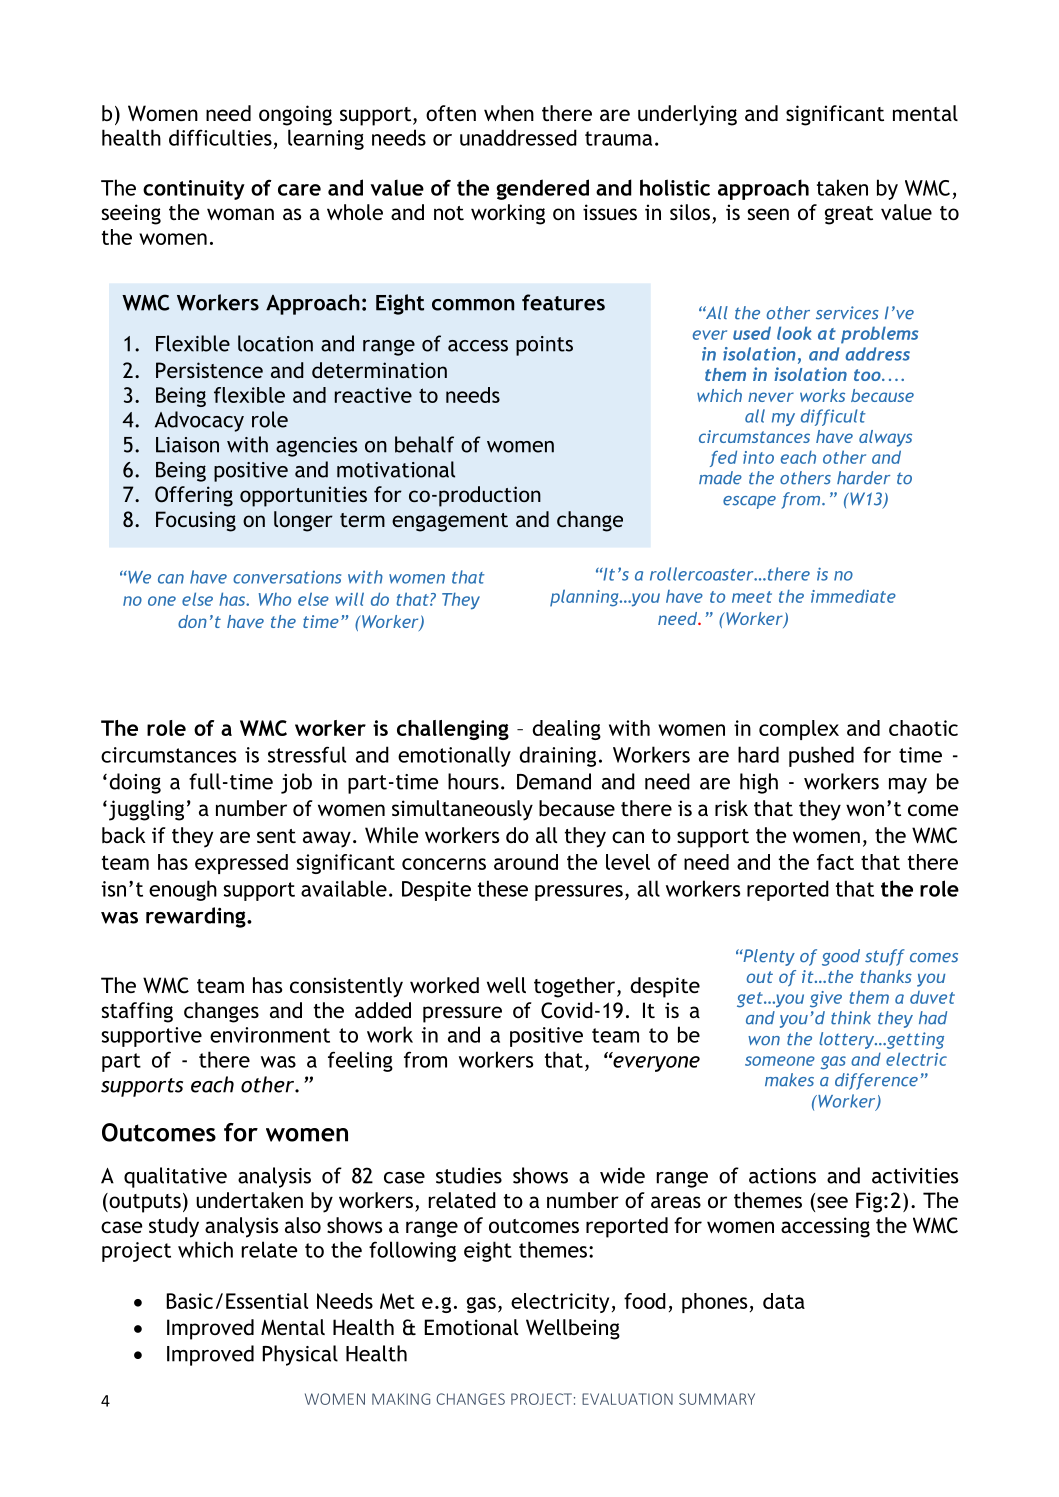 The width and height of the page is (1059, 1497). I want to click on studies, so click(469, 1175).
